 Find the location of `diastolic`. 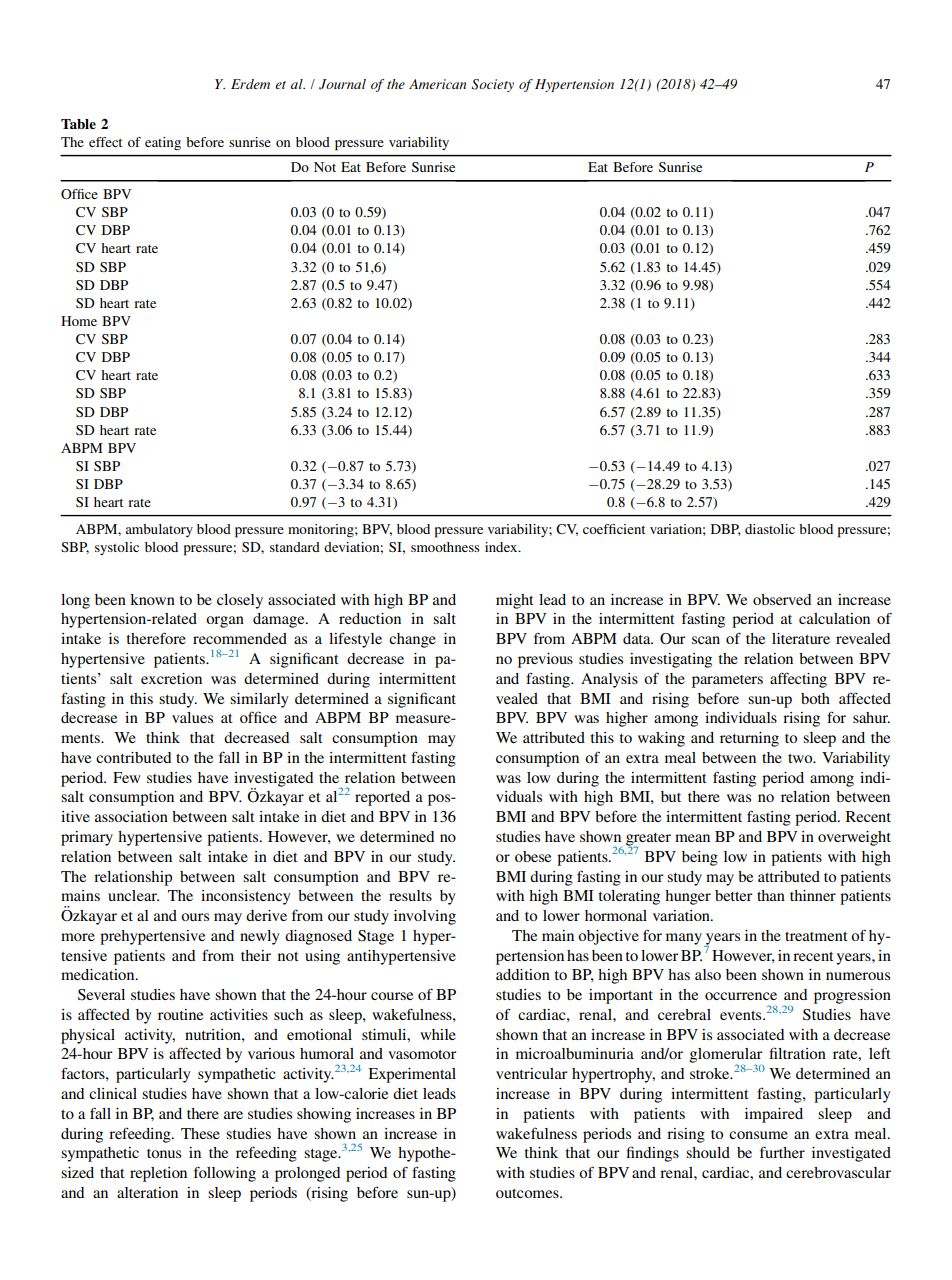

diastolic is located at coordinates (770, 529).
